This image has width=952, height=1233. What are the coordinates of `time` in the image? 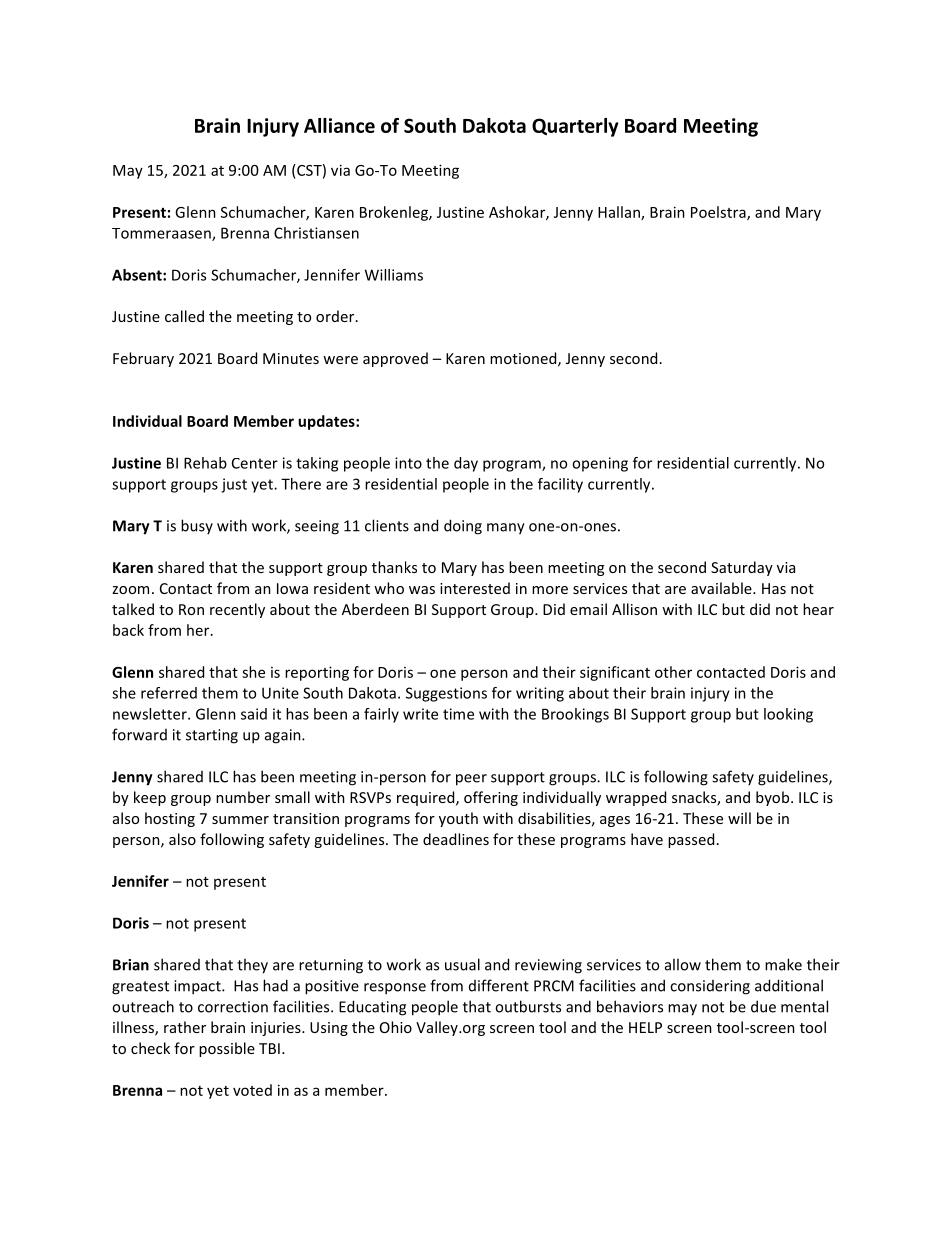 It's located at (458, 714).
